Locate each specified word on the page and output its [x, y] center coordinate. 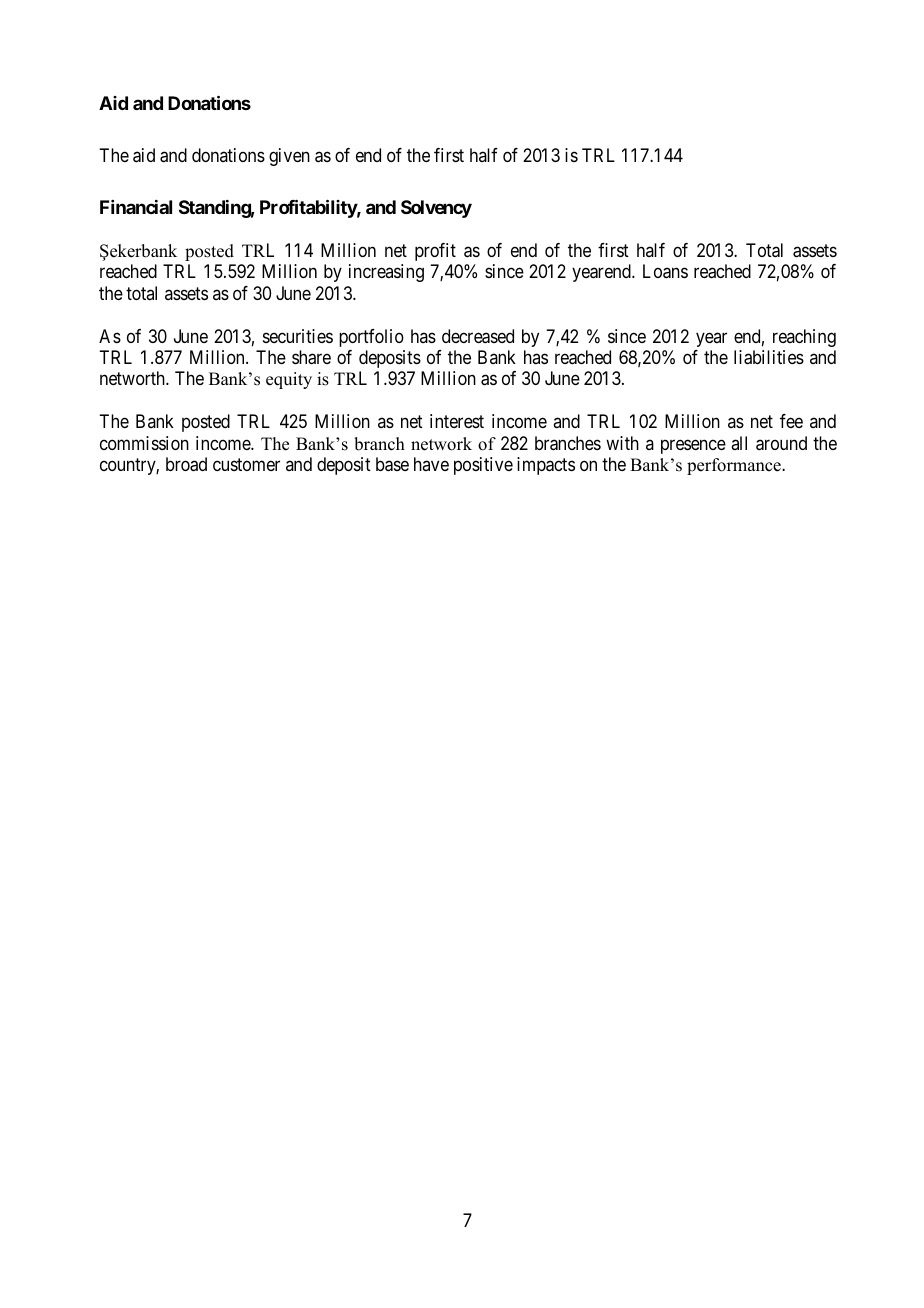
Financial [136, 207]
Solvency [436, 209]
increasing [386, 273]
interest [457, 421]
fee [791, 421]
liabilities [769, 357]
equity [289, 380]
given [289, 157]
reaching [804, 338]
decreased [478, 336]
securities [298, 336]
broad [186, 464]
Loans [665, 271]
